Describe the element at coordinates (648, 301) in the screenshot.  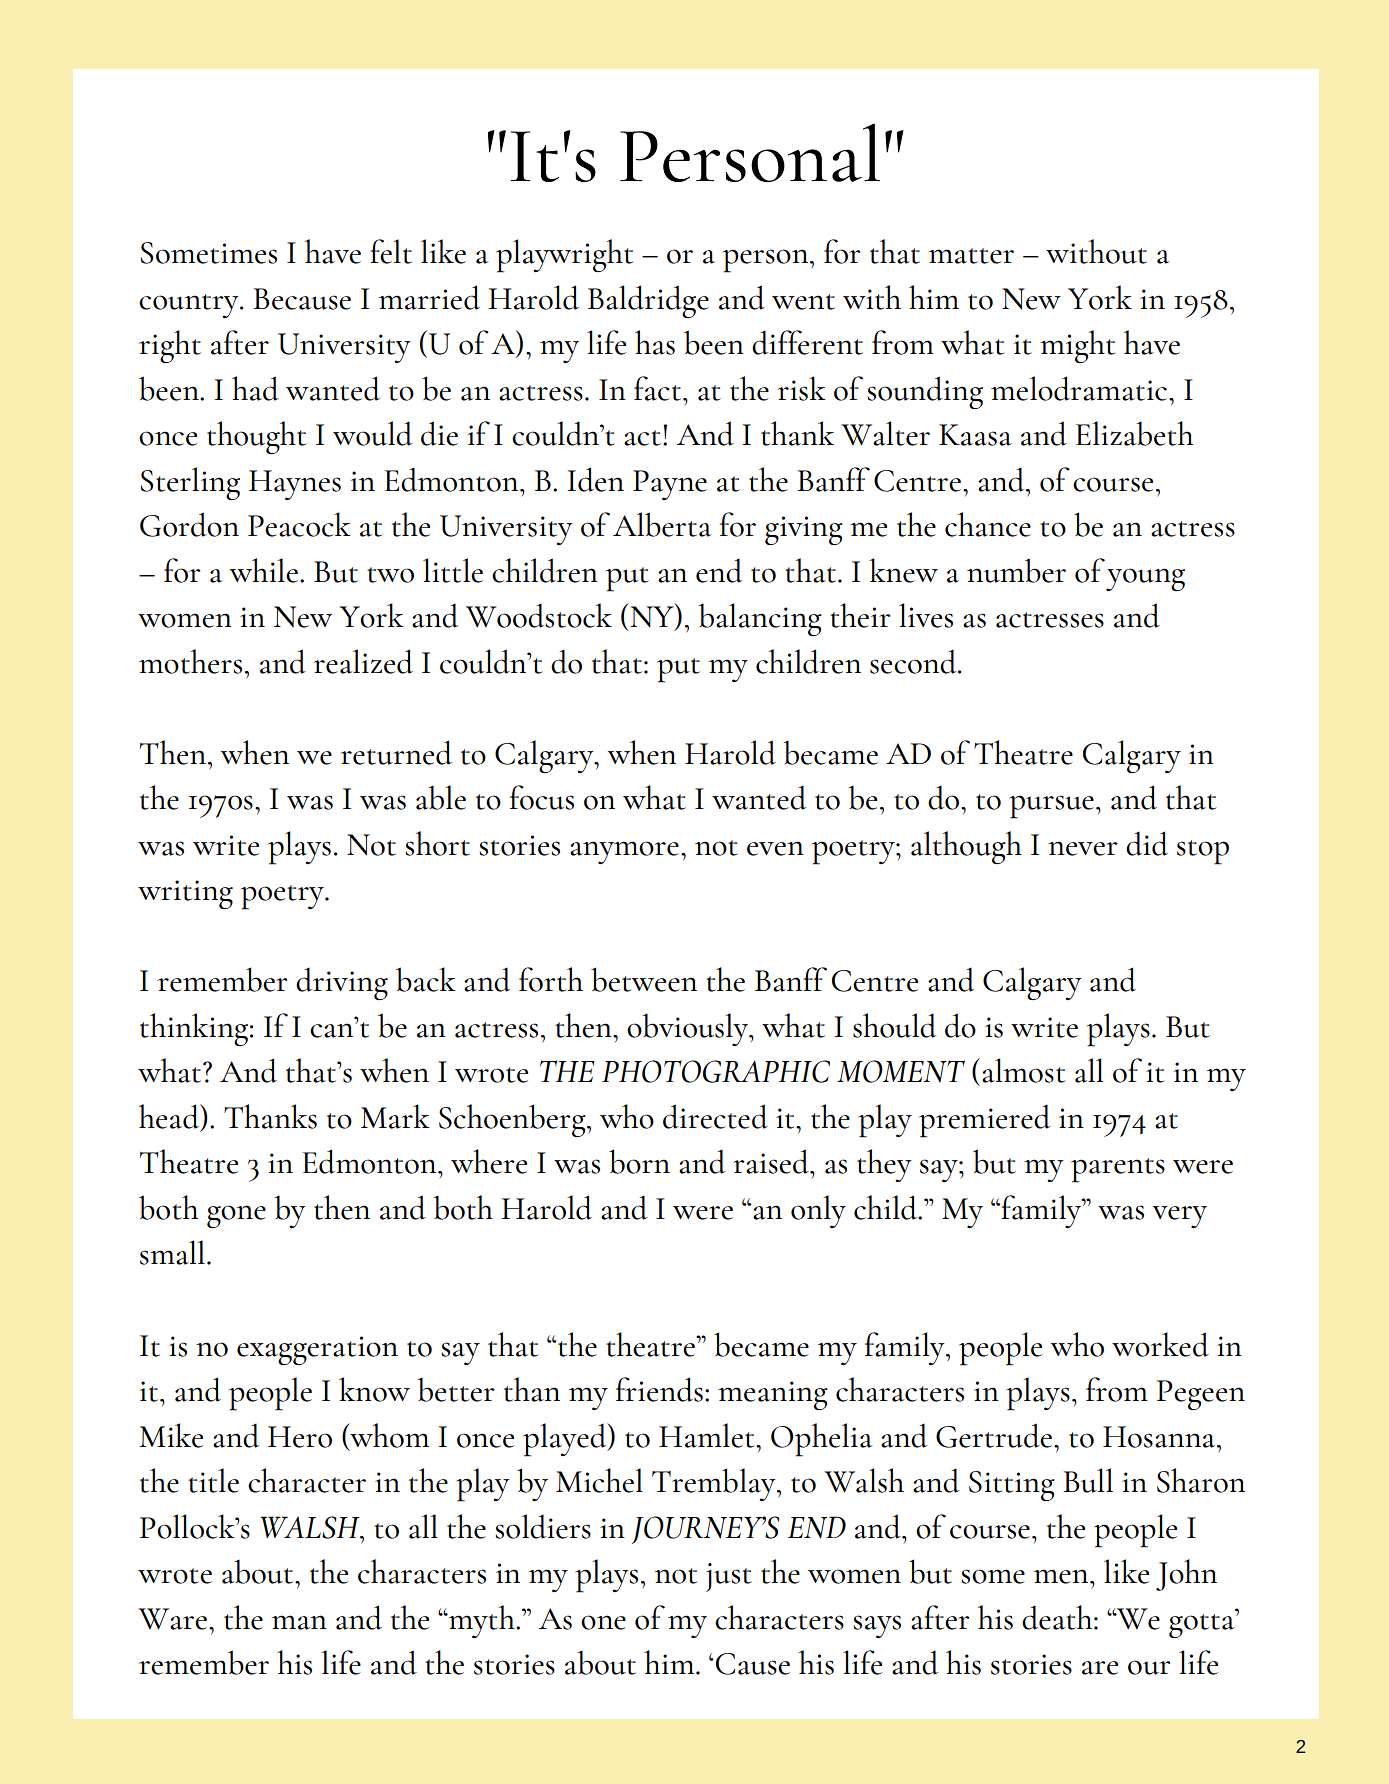
I see `Baldridge` at that location.
